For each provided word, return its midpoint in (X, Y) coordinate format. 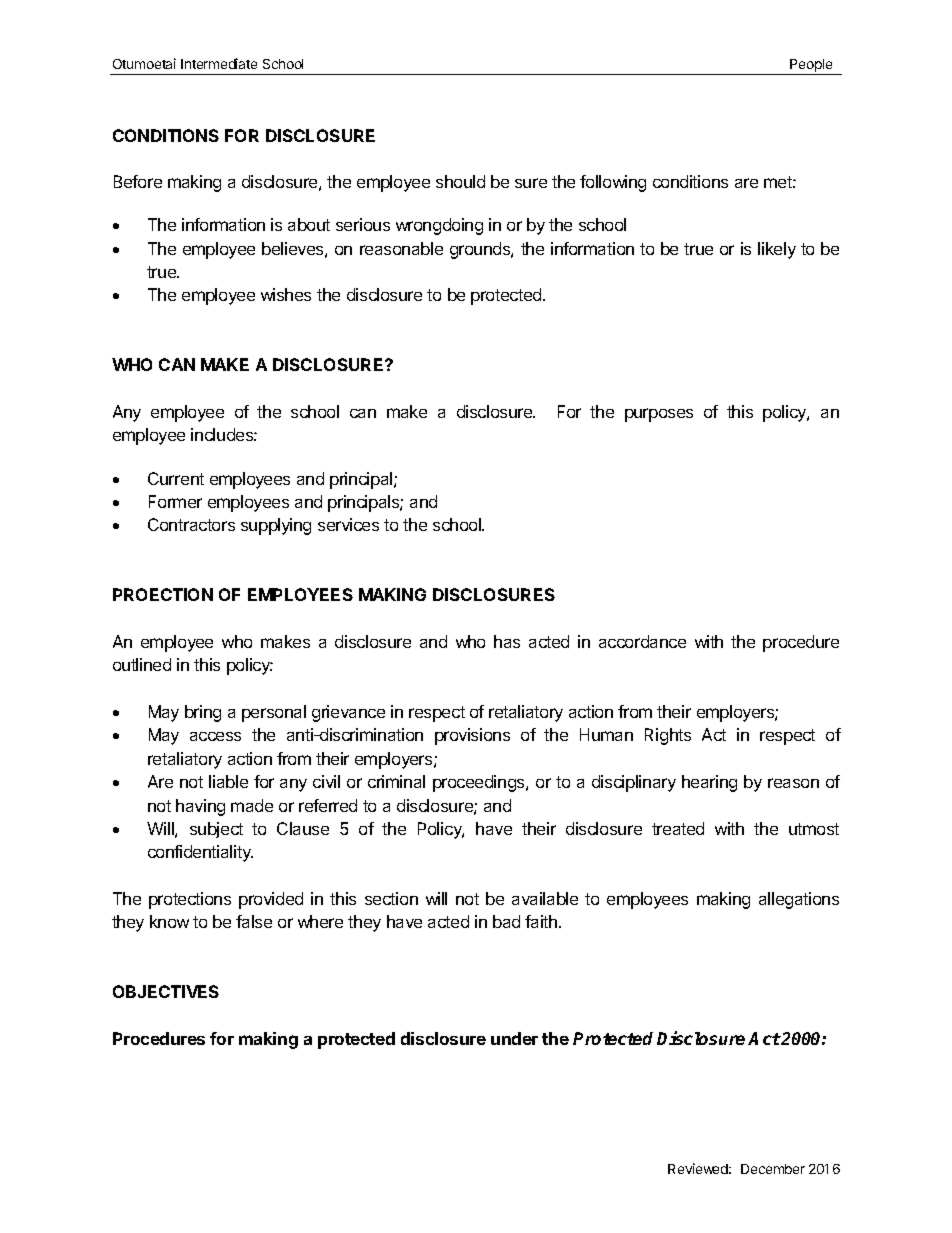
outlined (142, 664)
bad (506, 921)
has (507, 641)
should (460, 181)
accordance (642, 641)
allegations (799, 900)
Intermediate (219, 63)
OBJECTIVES (166, 991)
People (811, 67)
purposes (659, 415)
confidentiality (200, 853)
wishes (286, 294)
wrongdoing (439, 226)
